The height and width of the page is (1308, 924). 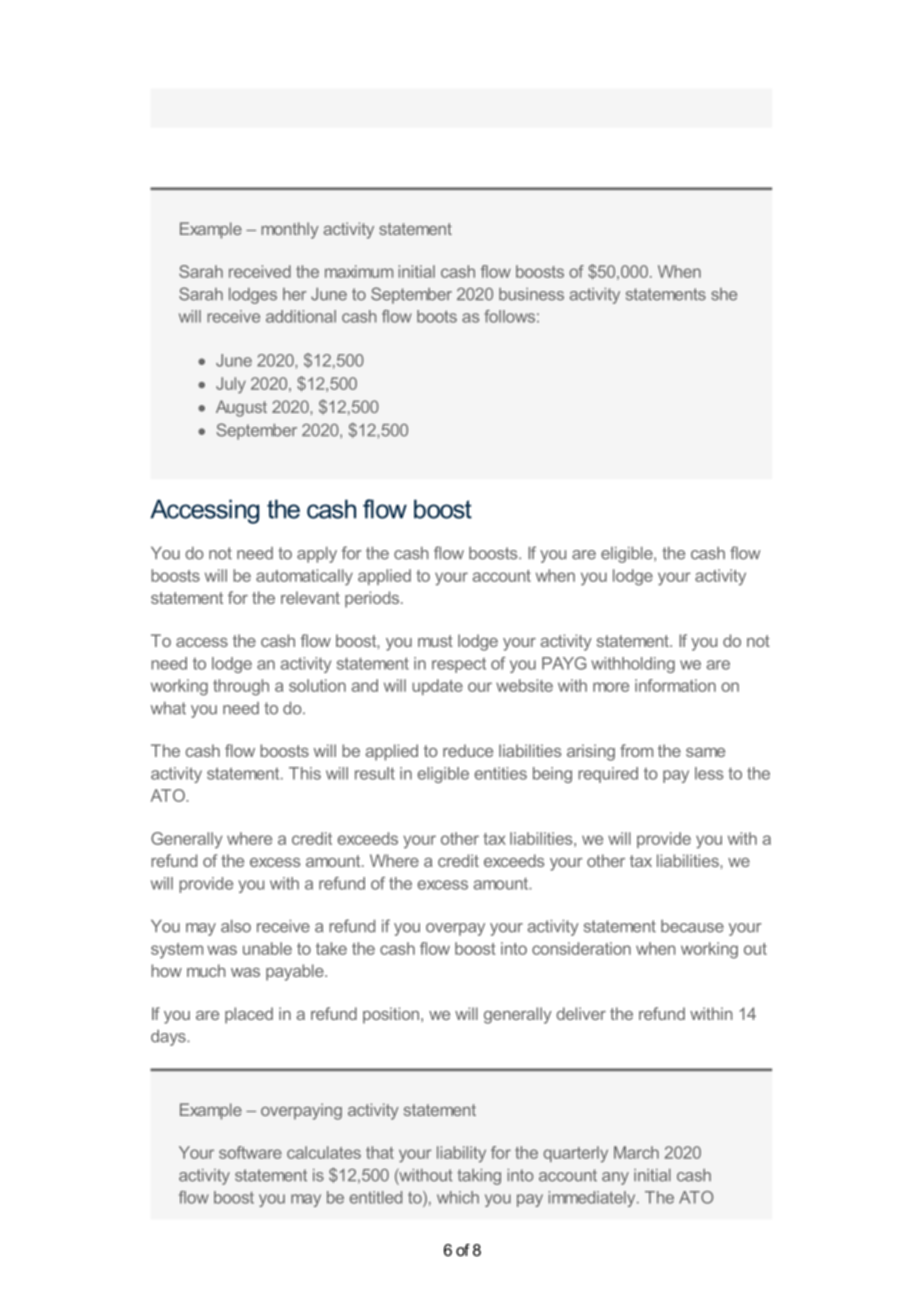 What do you see at coordinates (250, 1152) in the page?
I see `software` at bounding box center [250, 1152].
